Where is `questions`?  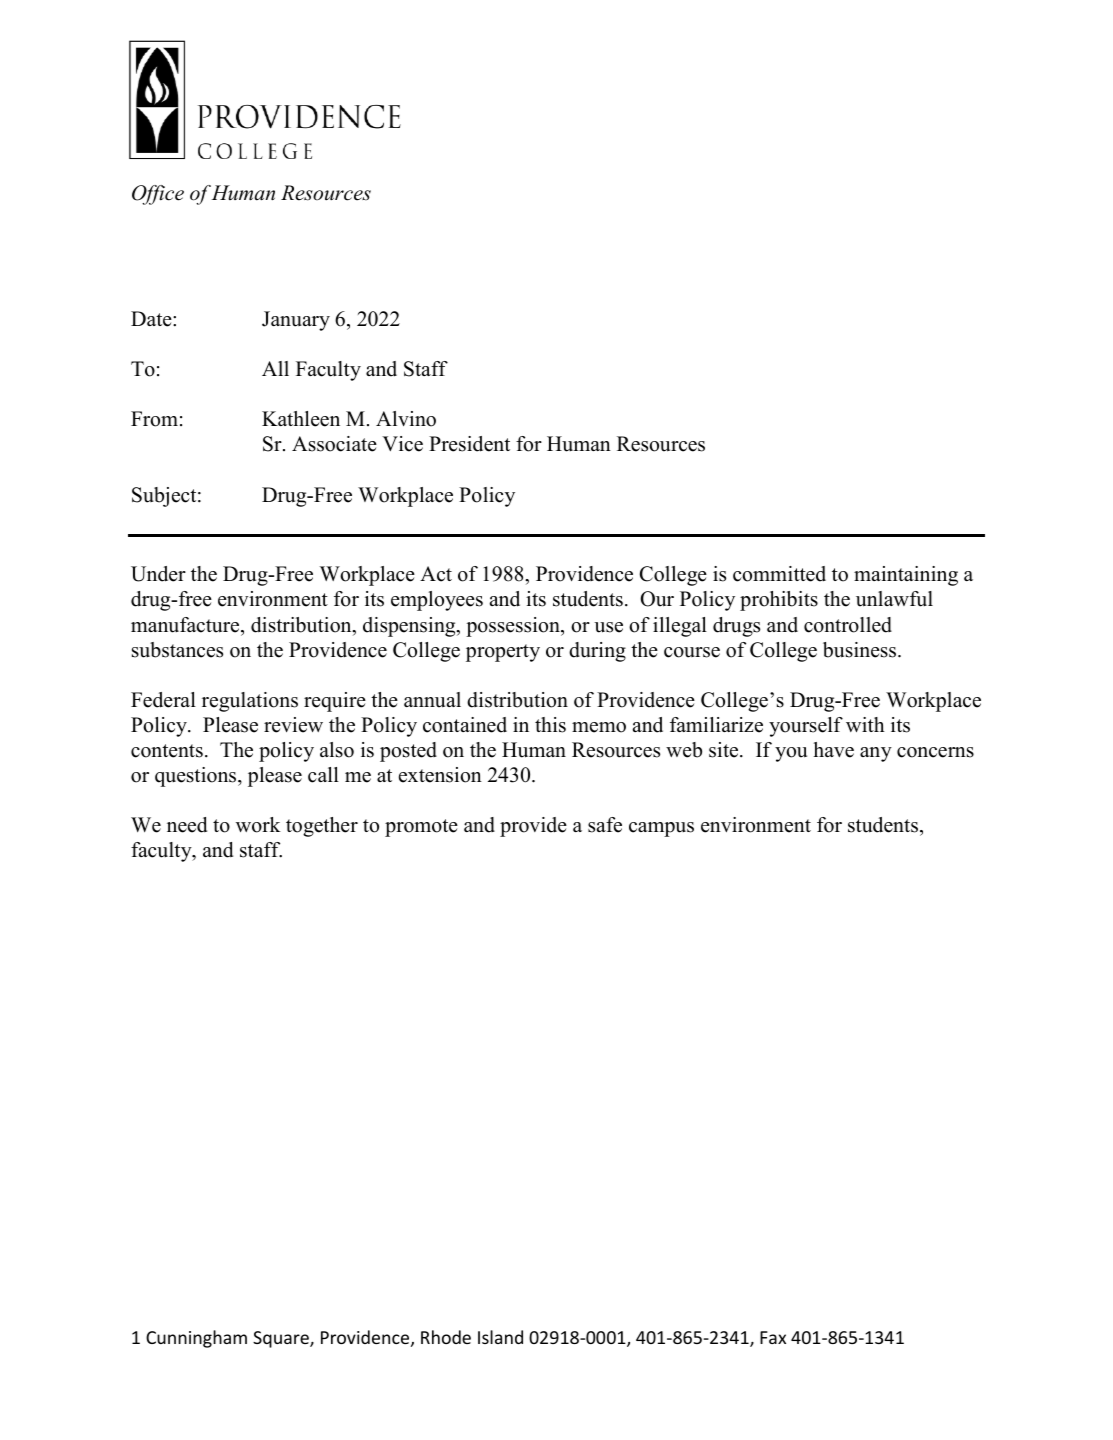 questions is located at coordinates (197, 777).
